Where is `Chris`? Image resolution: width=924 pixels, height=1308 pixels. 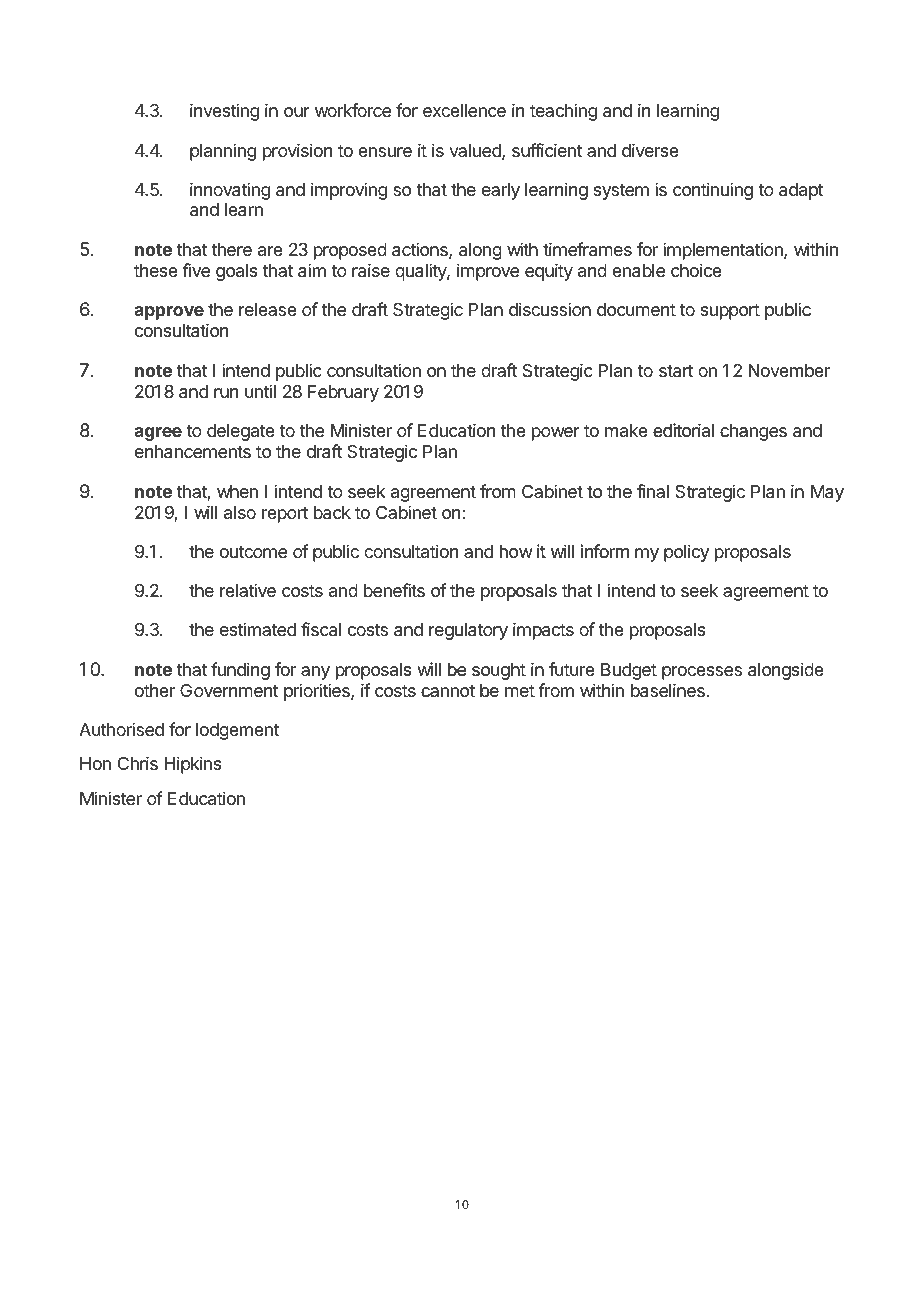
Chris is located at coordinates (138, 763).
